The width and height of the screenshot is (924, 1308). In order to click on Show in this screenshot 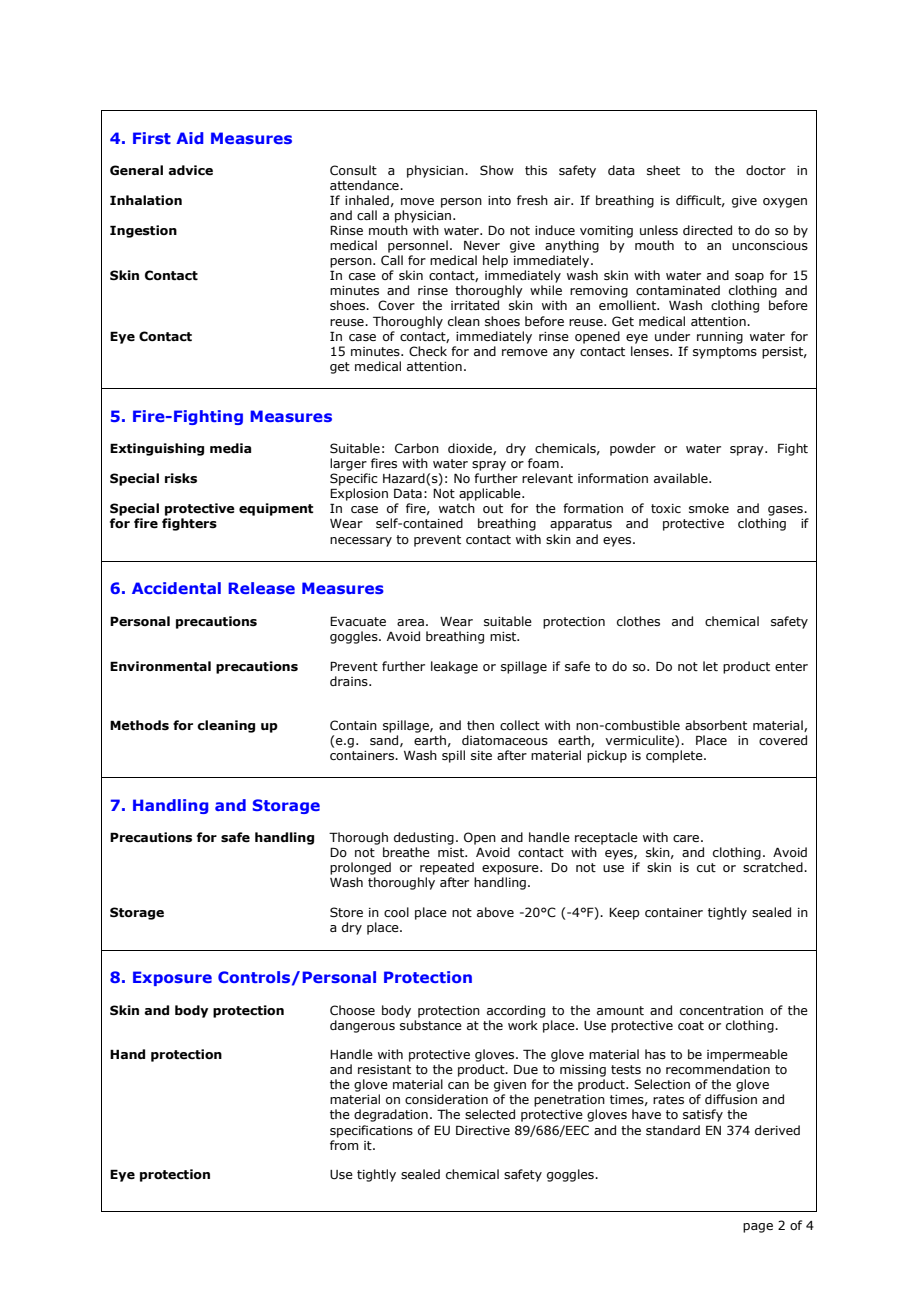, I will do `click(497, 170)`.
